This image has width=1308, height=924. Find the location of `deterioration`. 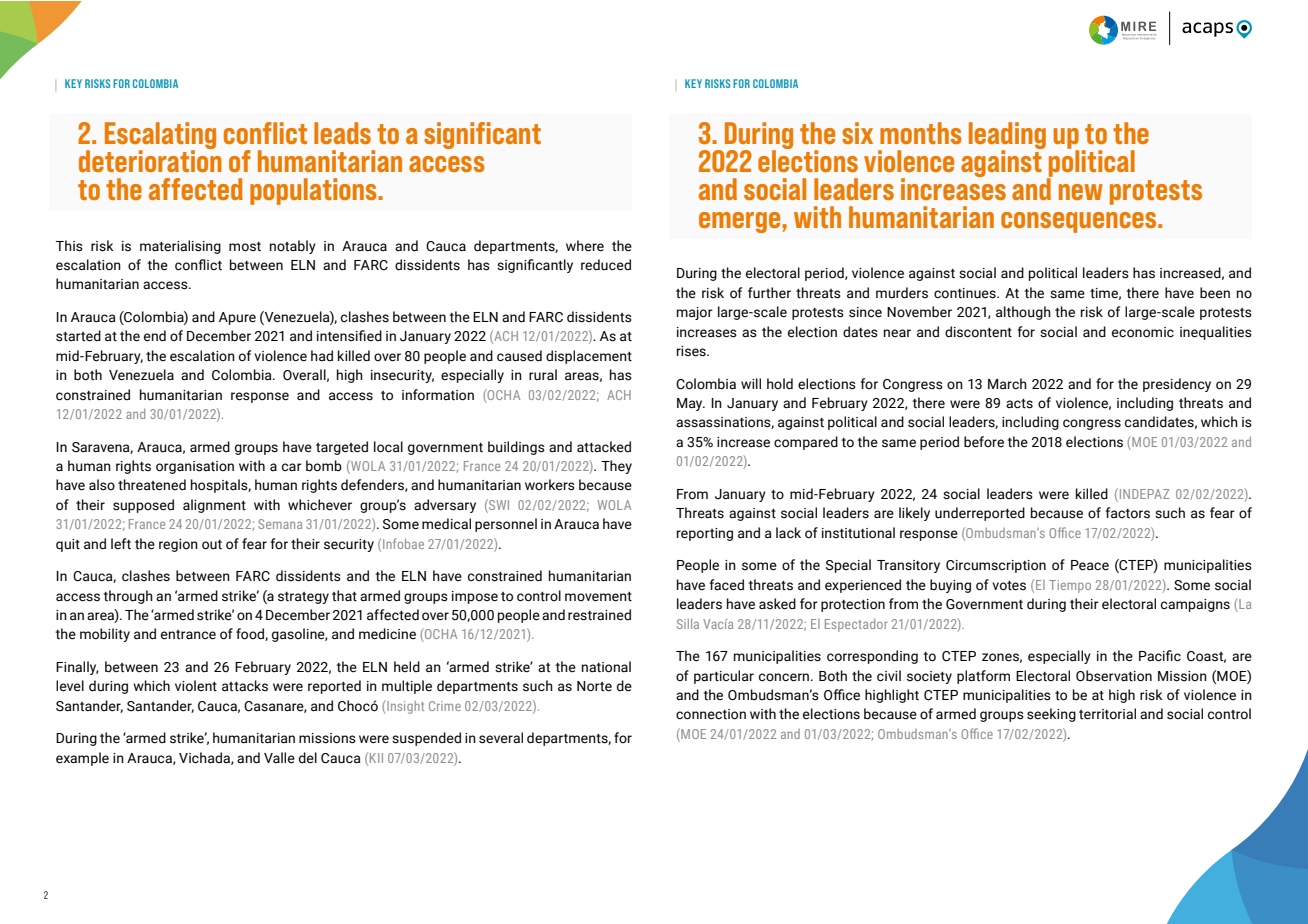

deterioration is located at coordinates (150, 160).
